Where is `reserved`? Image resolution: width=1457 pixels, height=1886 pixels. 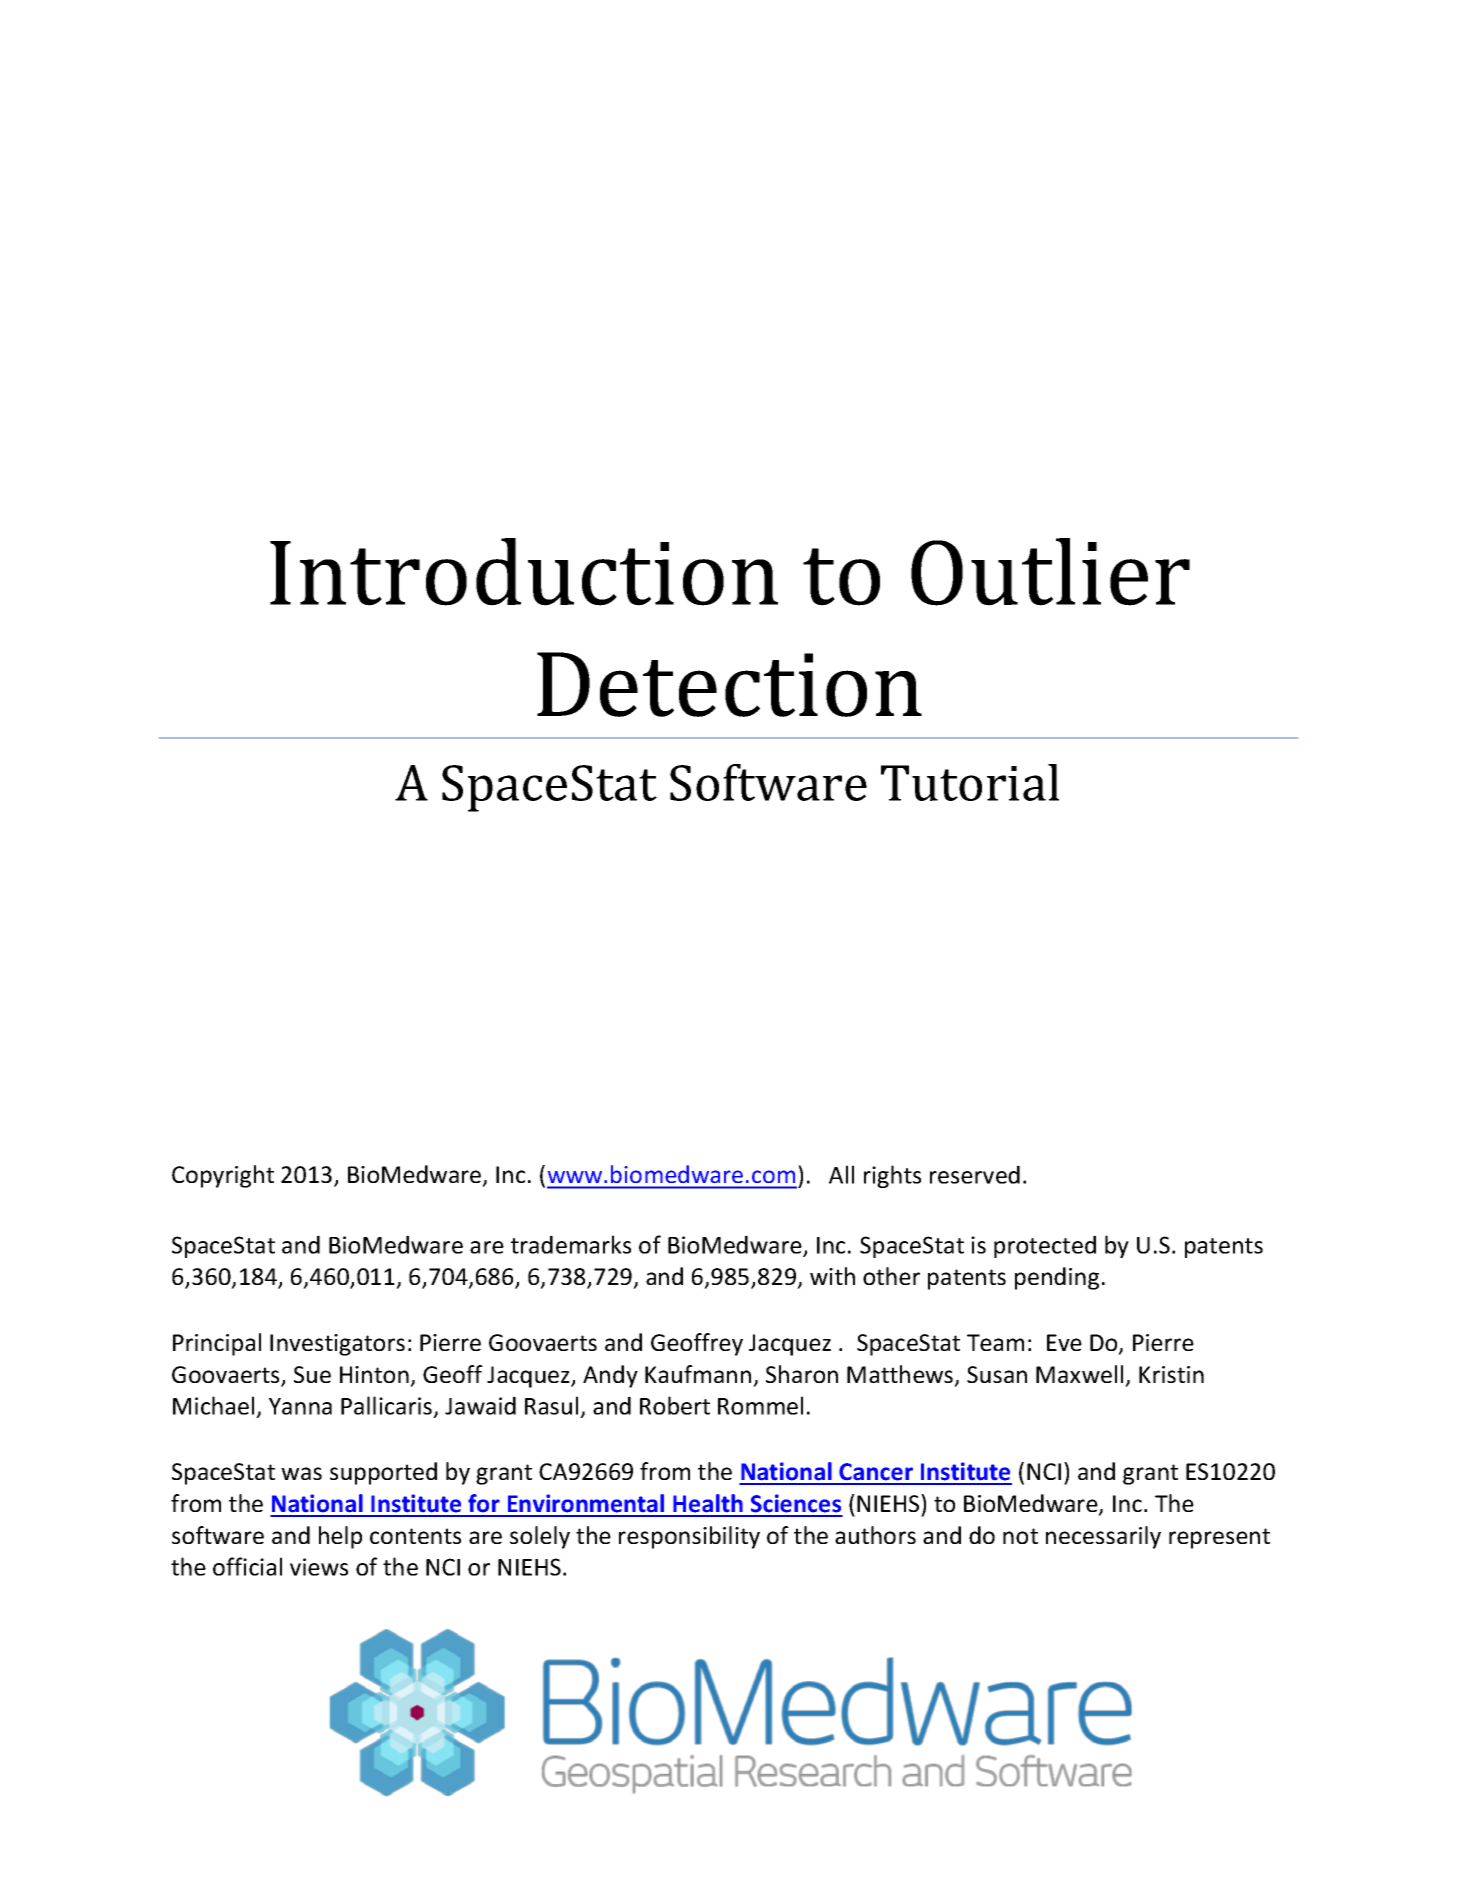
reserved is located at coordinates (975, 1174).
